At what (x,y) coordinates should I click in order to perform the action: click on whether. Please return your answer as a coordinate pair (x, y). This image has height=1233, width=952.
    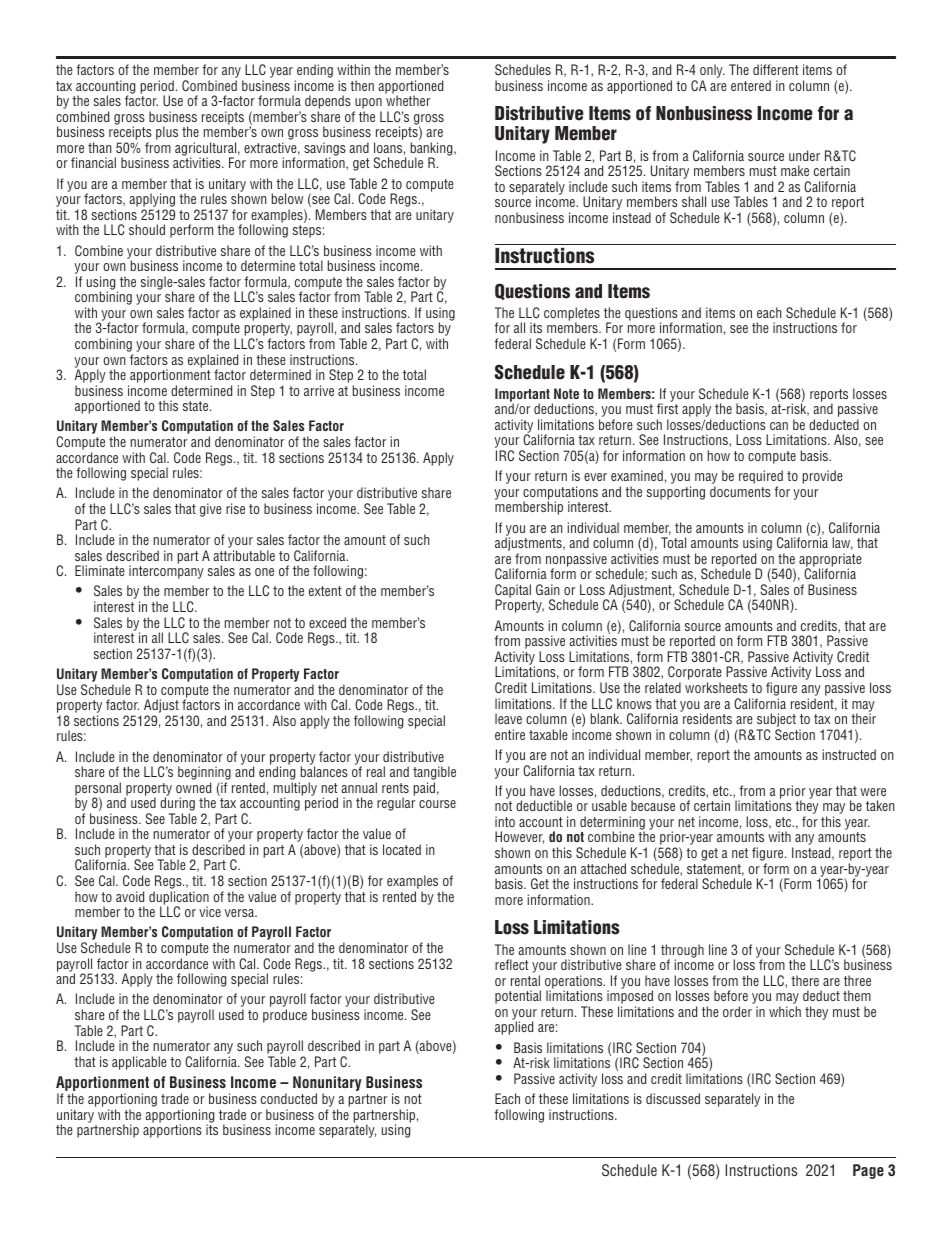
    Looking at the image, I should click on (408, 100).
